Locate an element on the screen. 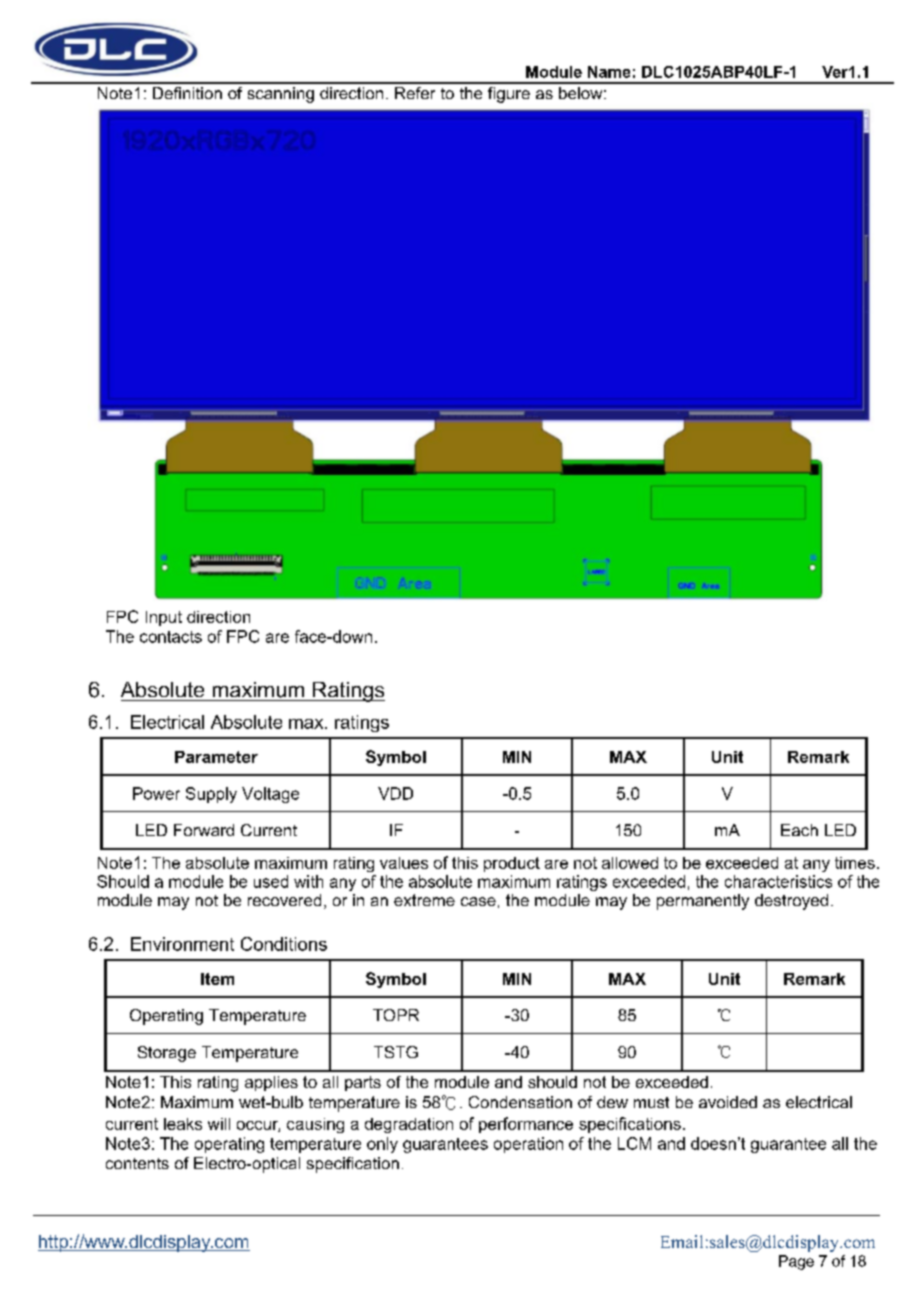  contacts is located at coordinates (171, 637).
